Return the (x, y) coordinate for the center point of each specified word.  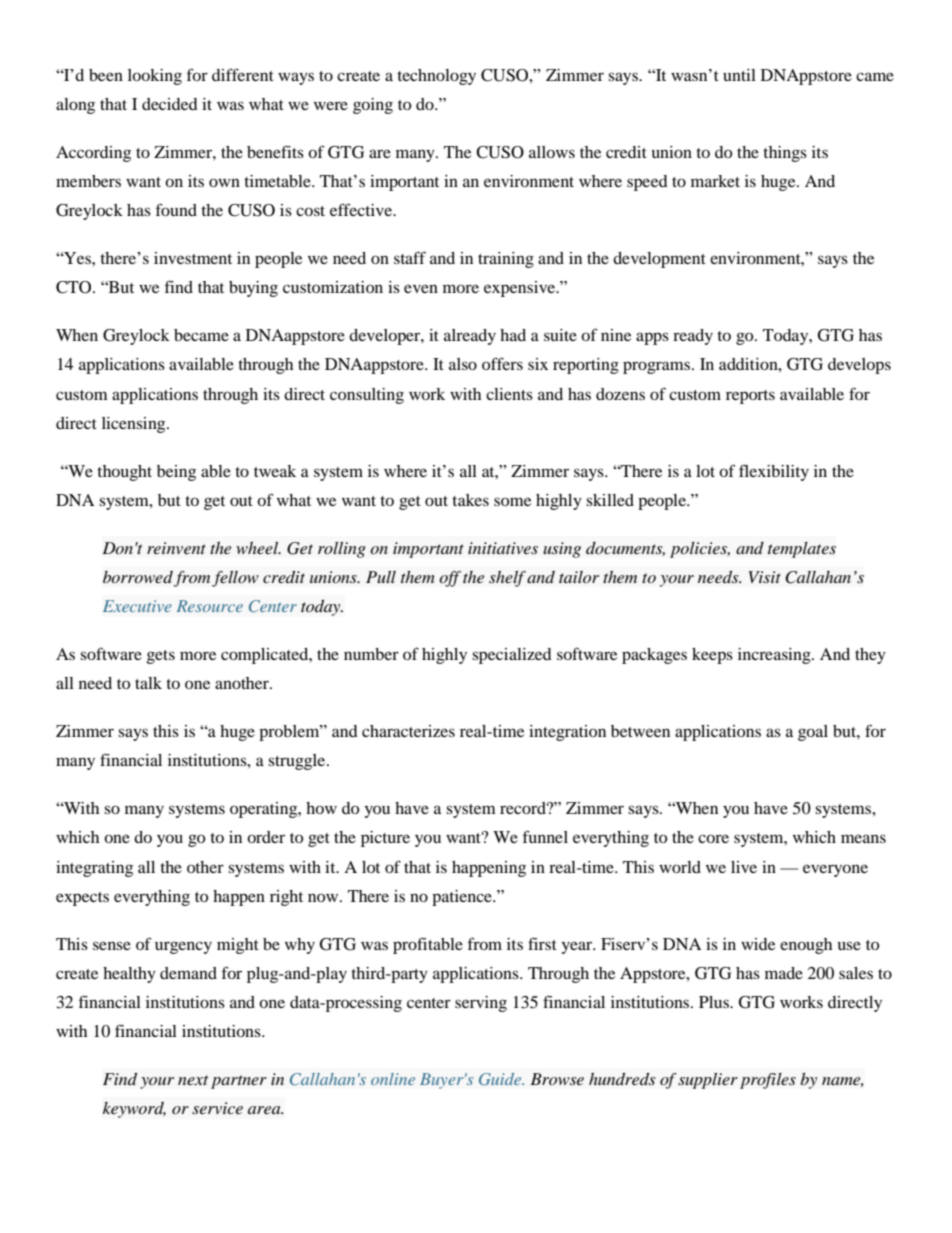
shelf (507, 579)
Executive (137, 606)
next (193, 1080)
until (739, 75)
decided (170, 104)
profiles (768, 1081)
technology (436, 77)
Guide (501, 1079)
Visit (765, 577)
